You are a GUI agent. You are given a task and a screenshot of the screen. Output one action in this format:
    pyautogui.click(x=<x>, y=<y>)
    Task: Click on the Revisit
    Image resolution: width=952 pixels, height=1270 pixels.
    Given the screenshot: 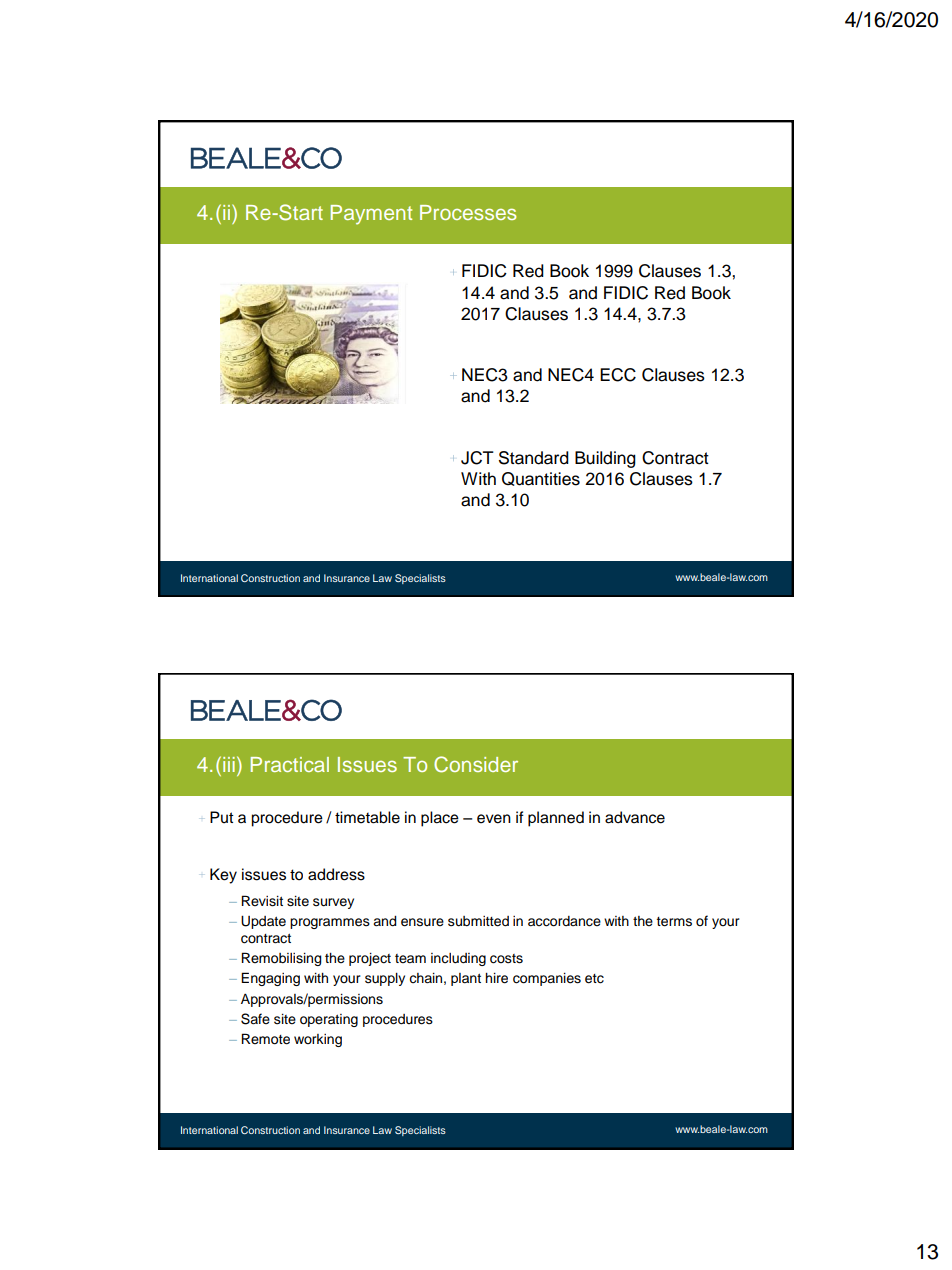 What is the action you would take?
    pyautogui.click(x=262, y=901)
